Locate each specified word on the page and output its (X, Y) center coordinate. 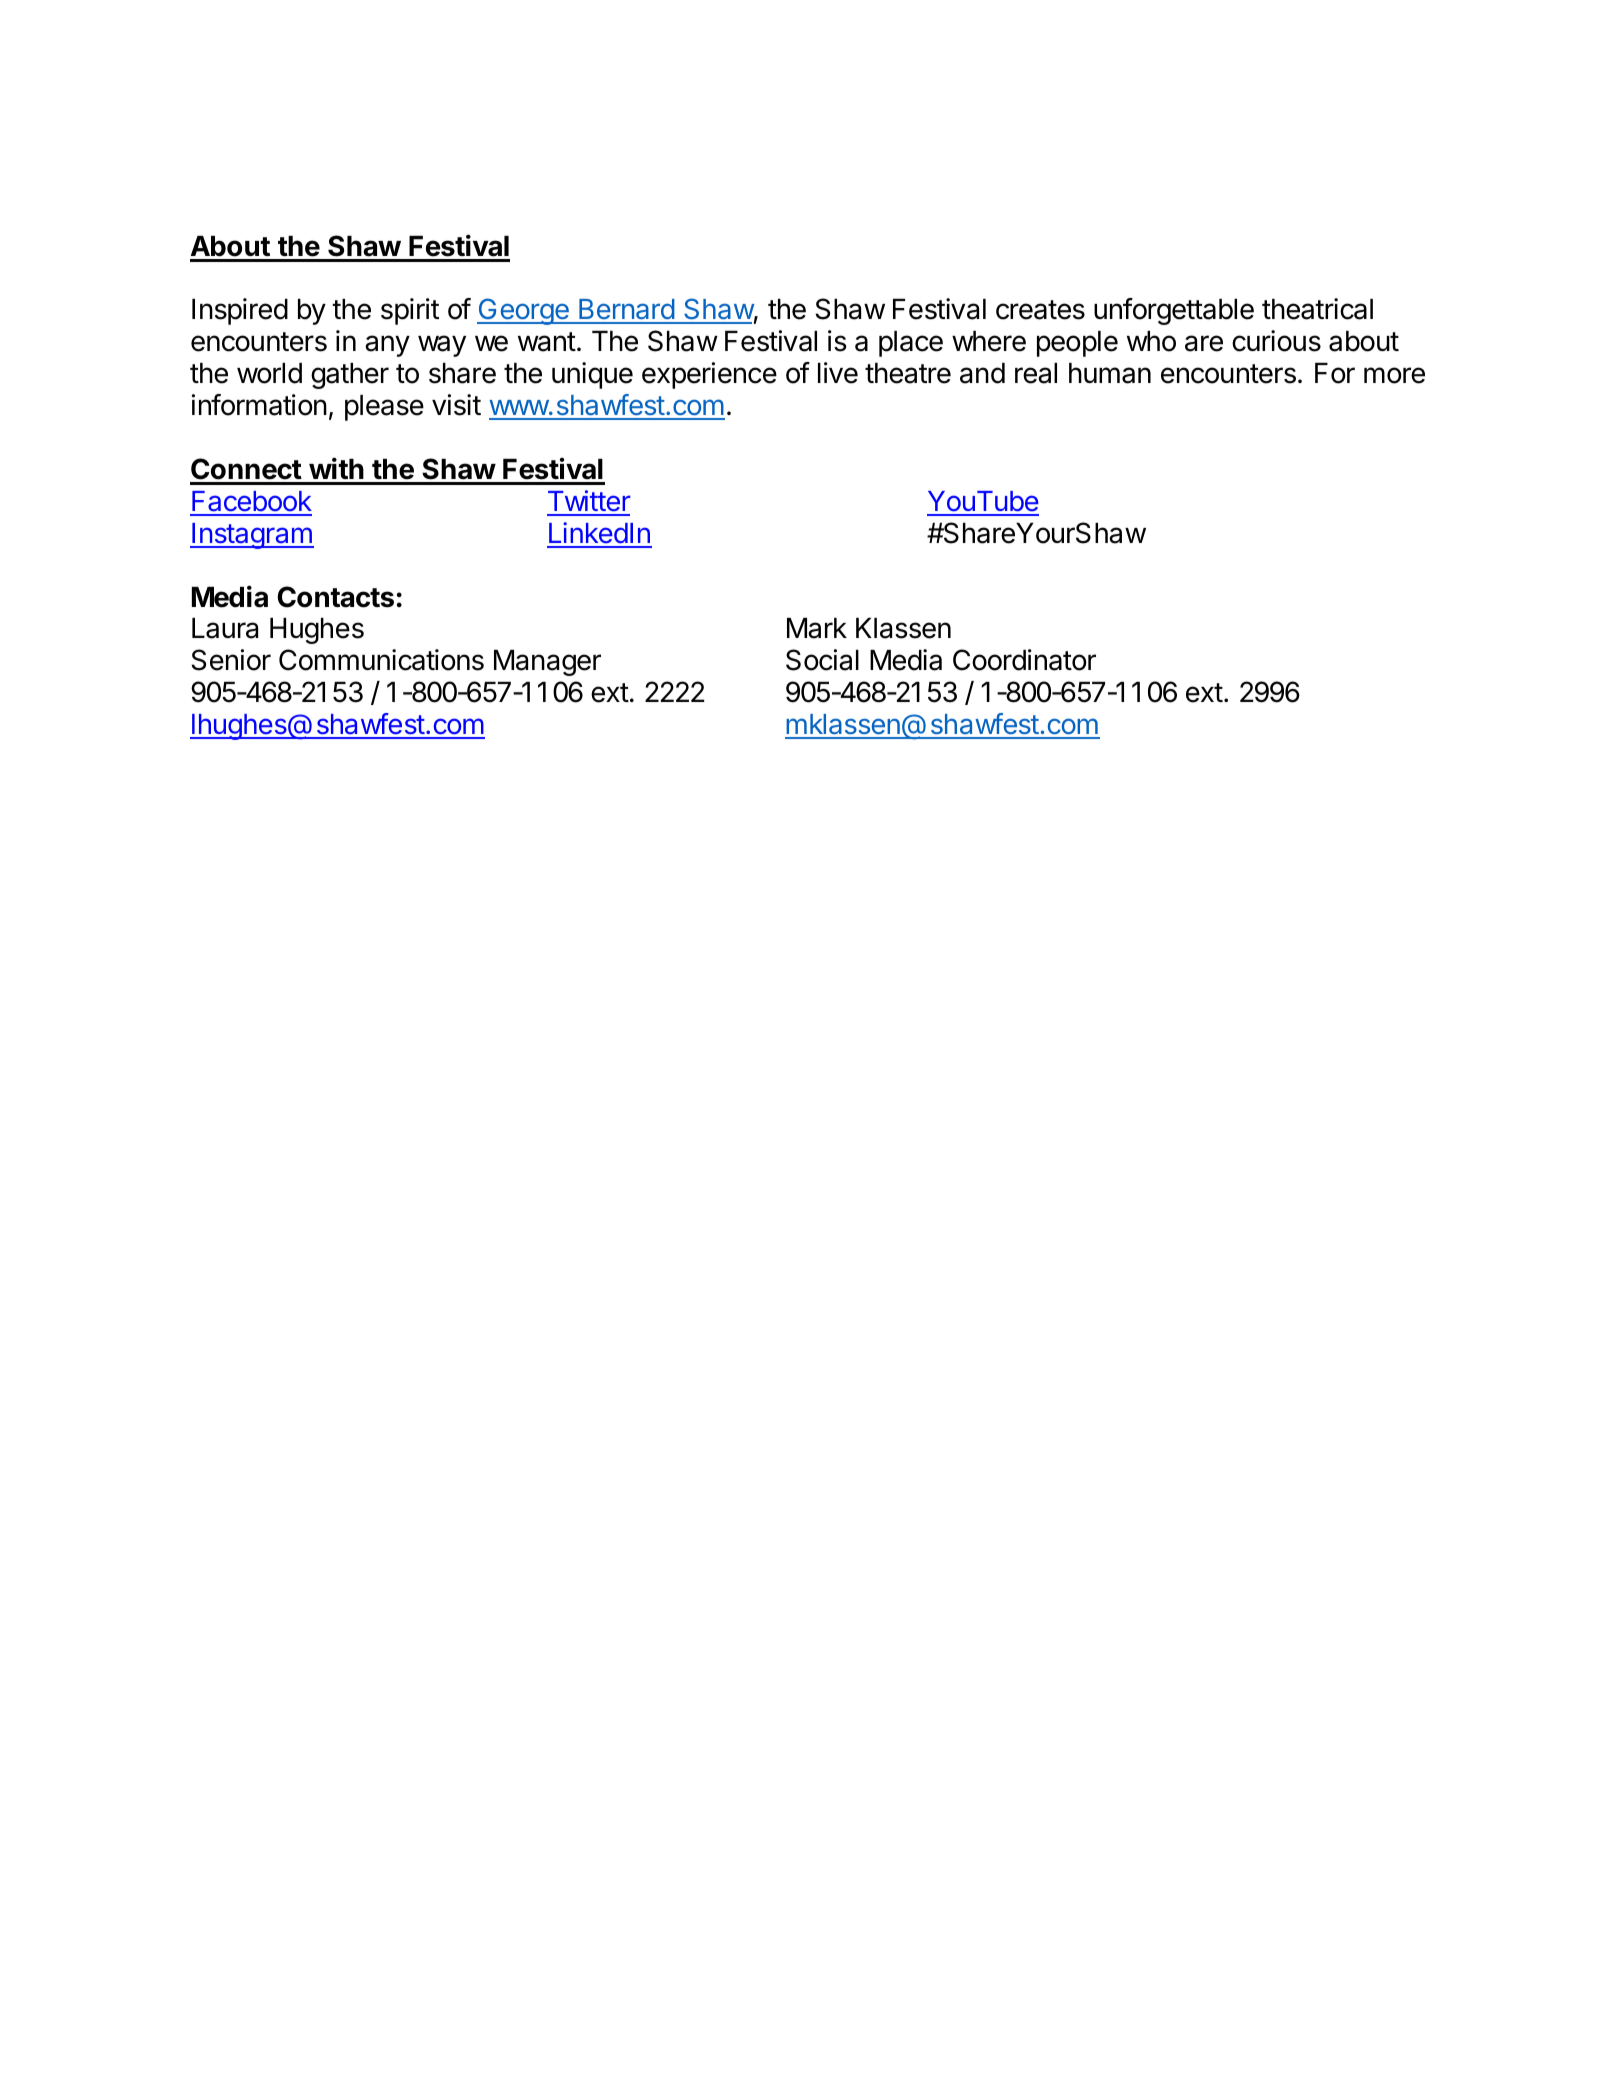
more (1394, 375)
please (384, 408)
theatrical (1317, 309)
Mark (817, 628)
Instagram (252, 536)
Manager (547, 663)
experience (709, 375)
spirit (410, 311)
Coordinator (1024, 660)
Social (822, 660)
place (911, 344)
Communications (381, 660)
